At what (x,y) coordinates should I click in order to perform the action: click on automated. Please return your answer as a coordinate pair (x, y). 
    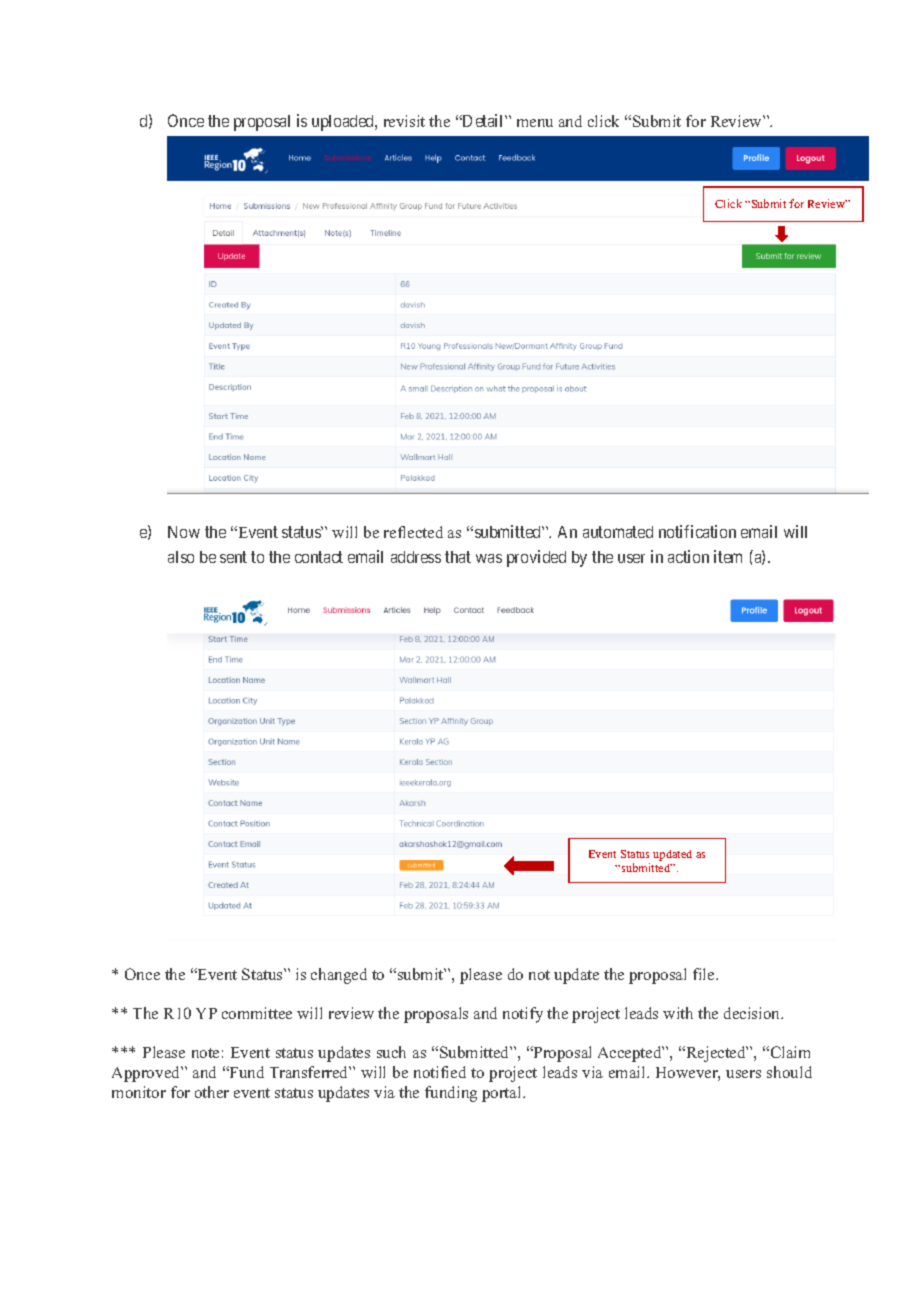
    Looking at the image, I should click on (618, 532).
